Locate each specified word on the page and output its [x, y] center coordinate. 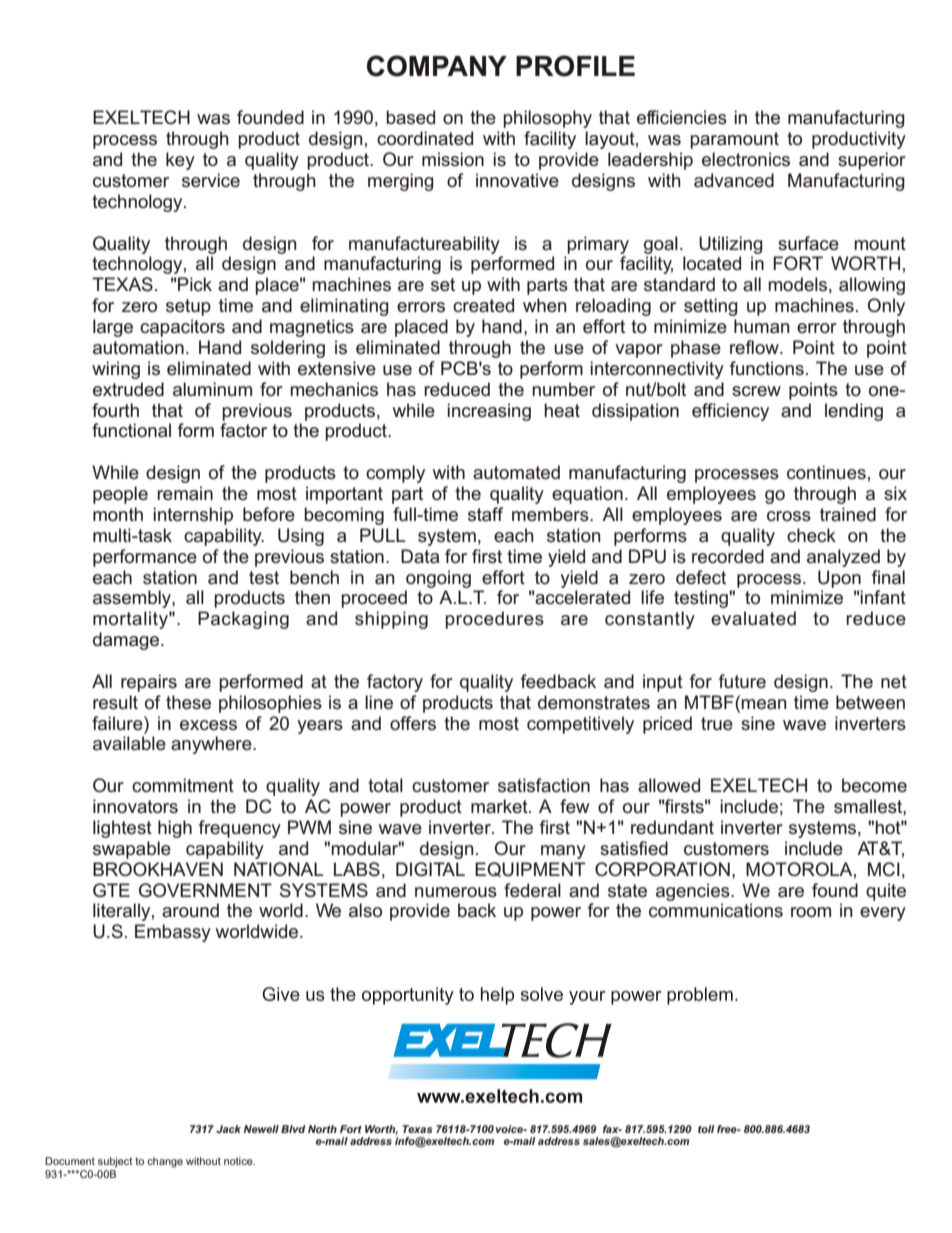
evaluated [753, 618]
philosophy [547, 119]
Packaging [243, 620]
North [322, 1129]
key [180, 161]
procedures [494, 620]
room [811, 912]
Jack [228, 1129]
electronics [746, 159]
